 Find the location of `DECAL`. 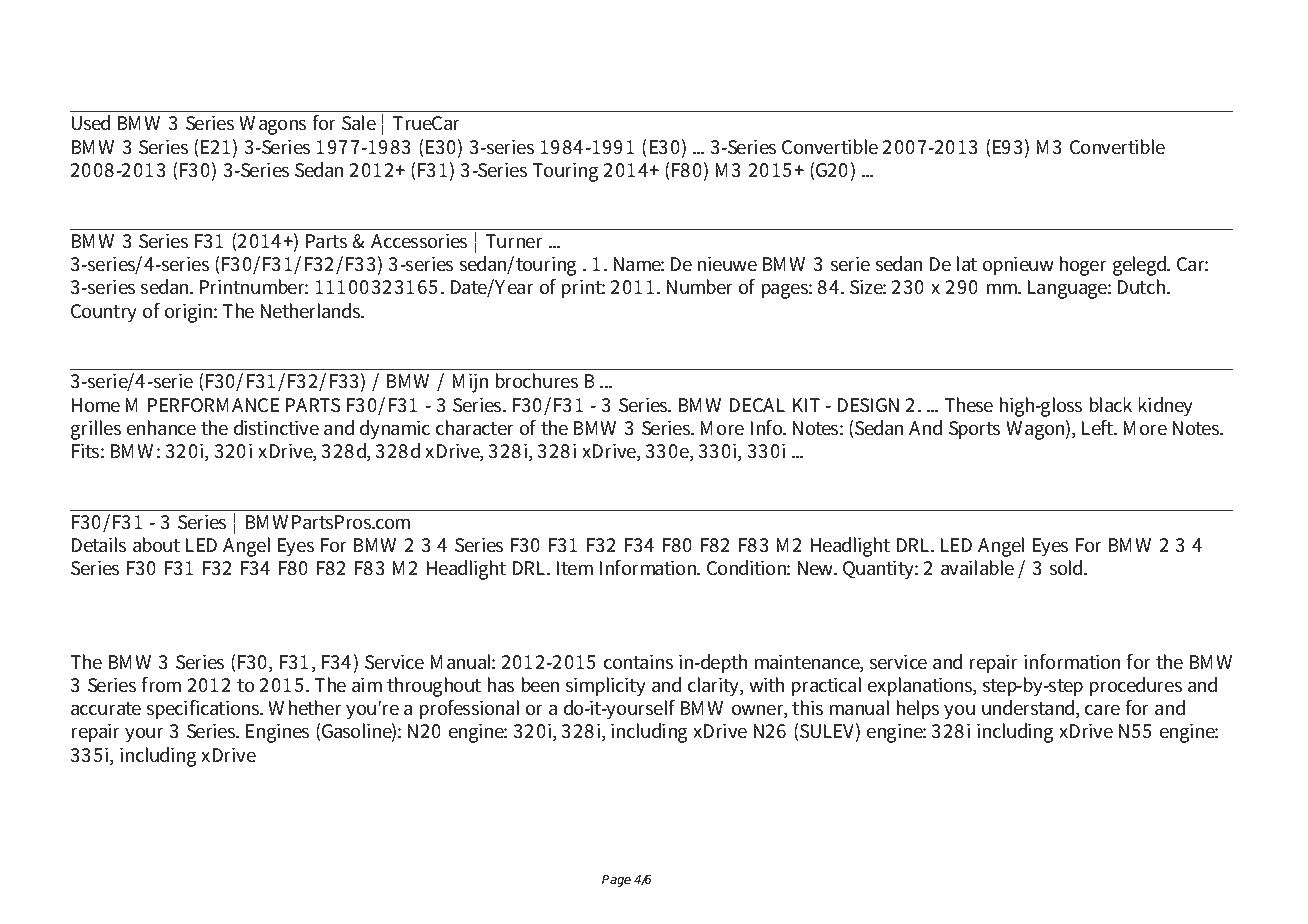

DECAL is located at coordinates (757, 405).
